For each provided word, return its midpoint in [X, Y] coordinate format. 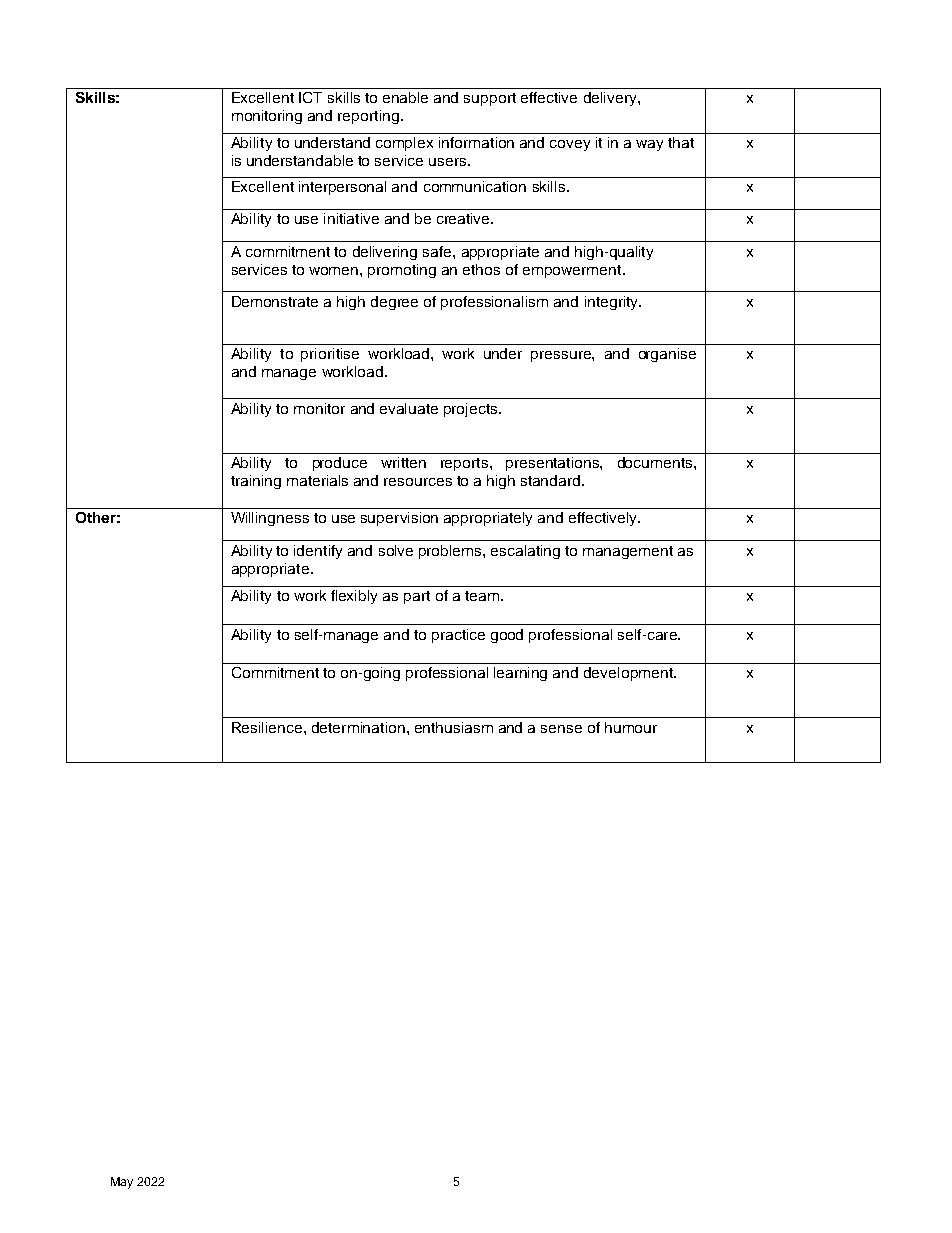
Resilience [267, 727]
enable [405, 97]
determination [358, 727]
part [417, 597]
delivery [611, 99]
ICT [310, 97]
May [122, 1183]
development [629, 674]
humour [631, 727]
